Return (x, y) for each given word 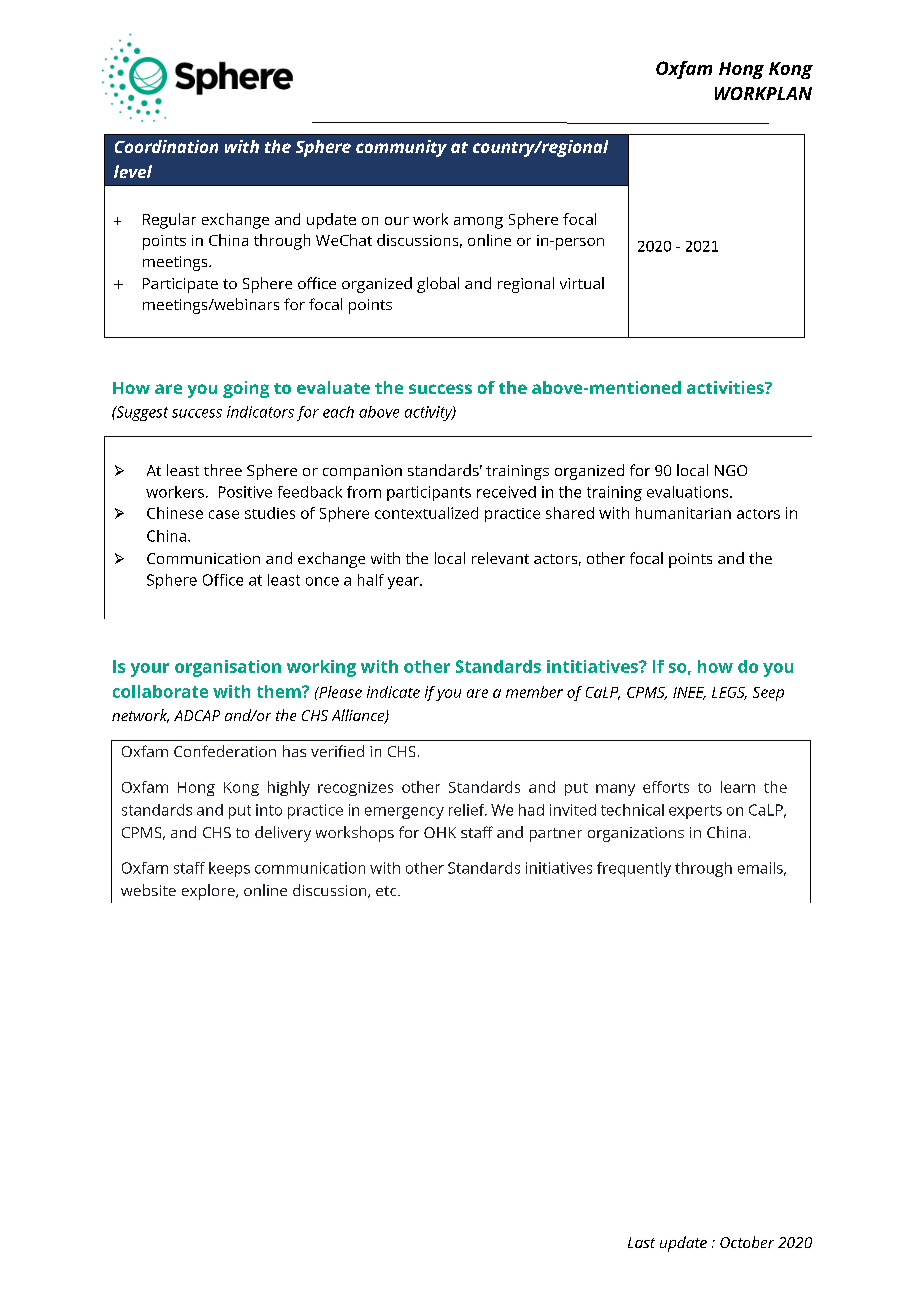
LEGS (729, 693)
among (478, 223)
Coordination (166, 146)
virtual (582, 283)
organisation (228, 668)
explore (209, 892)
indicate (393, 692)
